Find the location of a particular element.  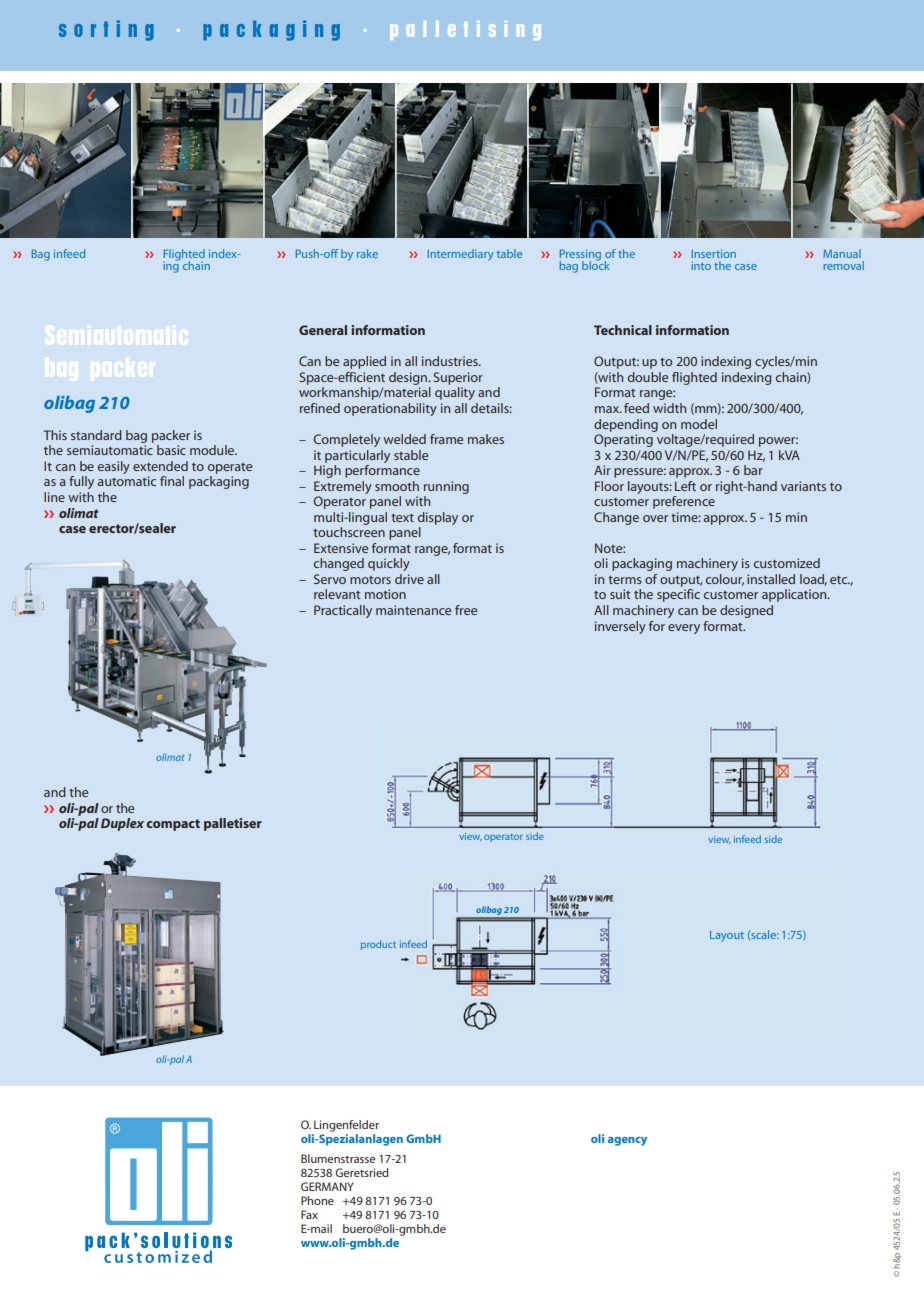

GERMANY is located at coordinates (327, 1186).
